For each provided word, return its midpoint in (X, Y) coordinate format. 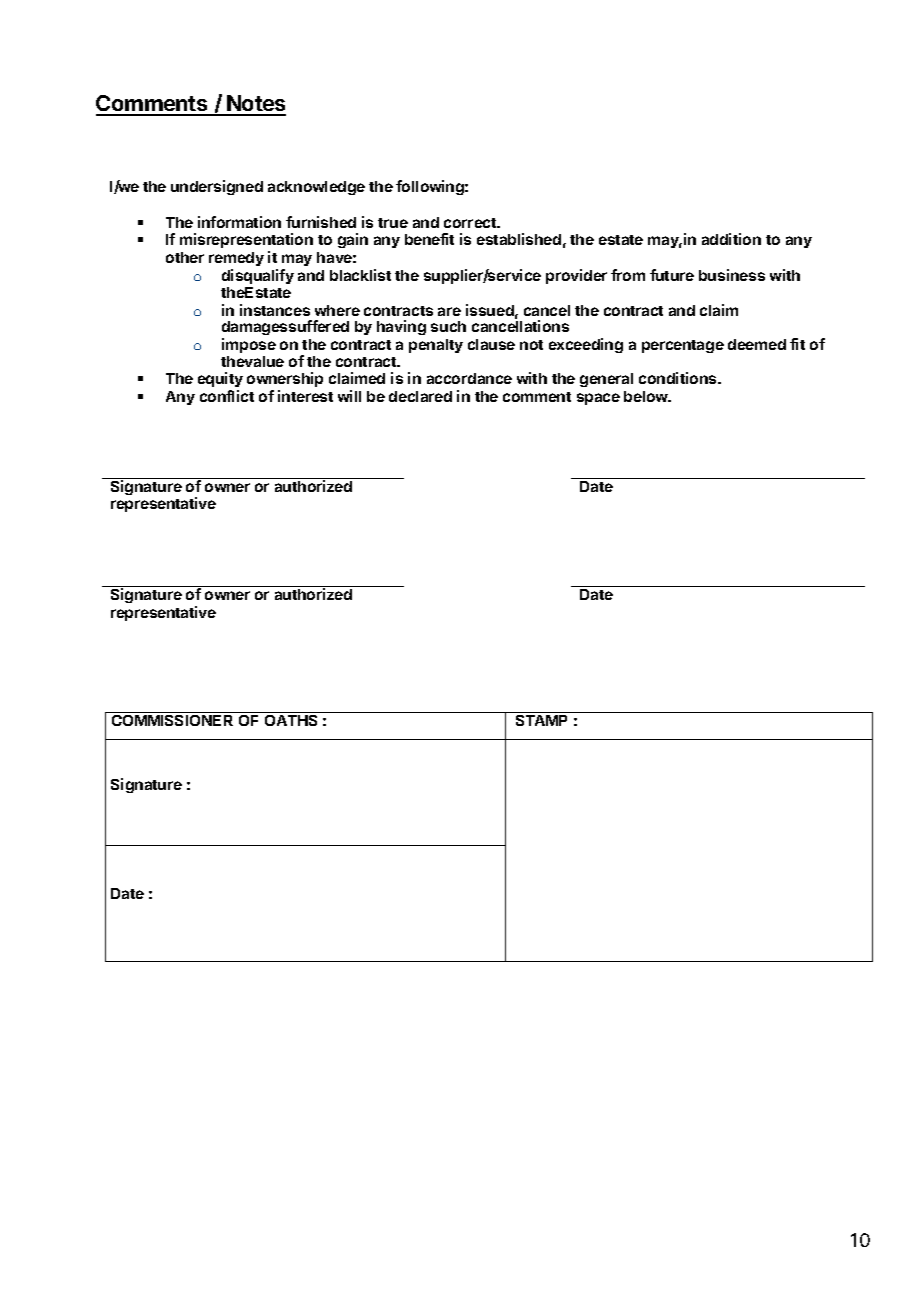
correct (471, 223)
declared (420, 396)
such (448, 326)
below (647, 396)
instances (275, 310)
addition (731, 239)
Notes (255, 105)
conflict (227, 396)
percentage (683, 346)
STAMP (541, 720)
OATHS (291, 720)
